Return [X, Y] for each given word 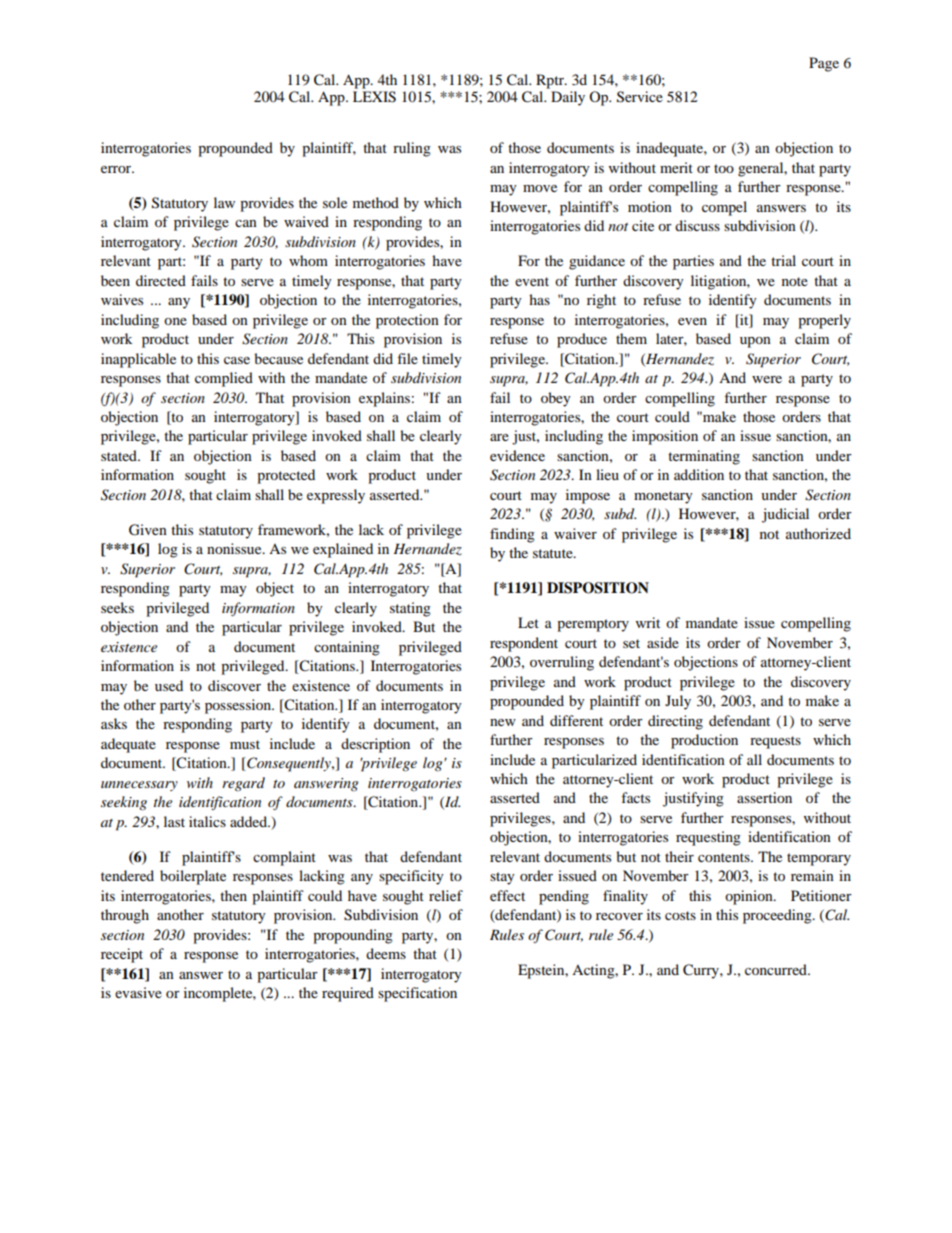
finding [512, 535]
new [503, 722]
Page [824, 64]
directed [161, 280]
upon [755, 342]
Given [148, 530]
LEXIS [374, 97]
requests [775, 742]
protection [407, 321]
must [245, 744]
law [224, 202]
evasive [138, 992]
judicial [785, 515]
